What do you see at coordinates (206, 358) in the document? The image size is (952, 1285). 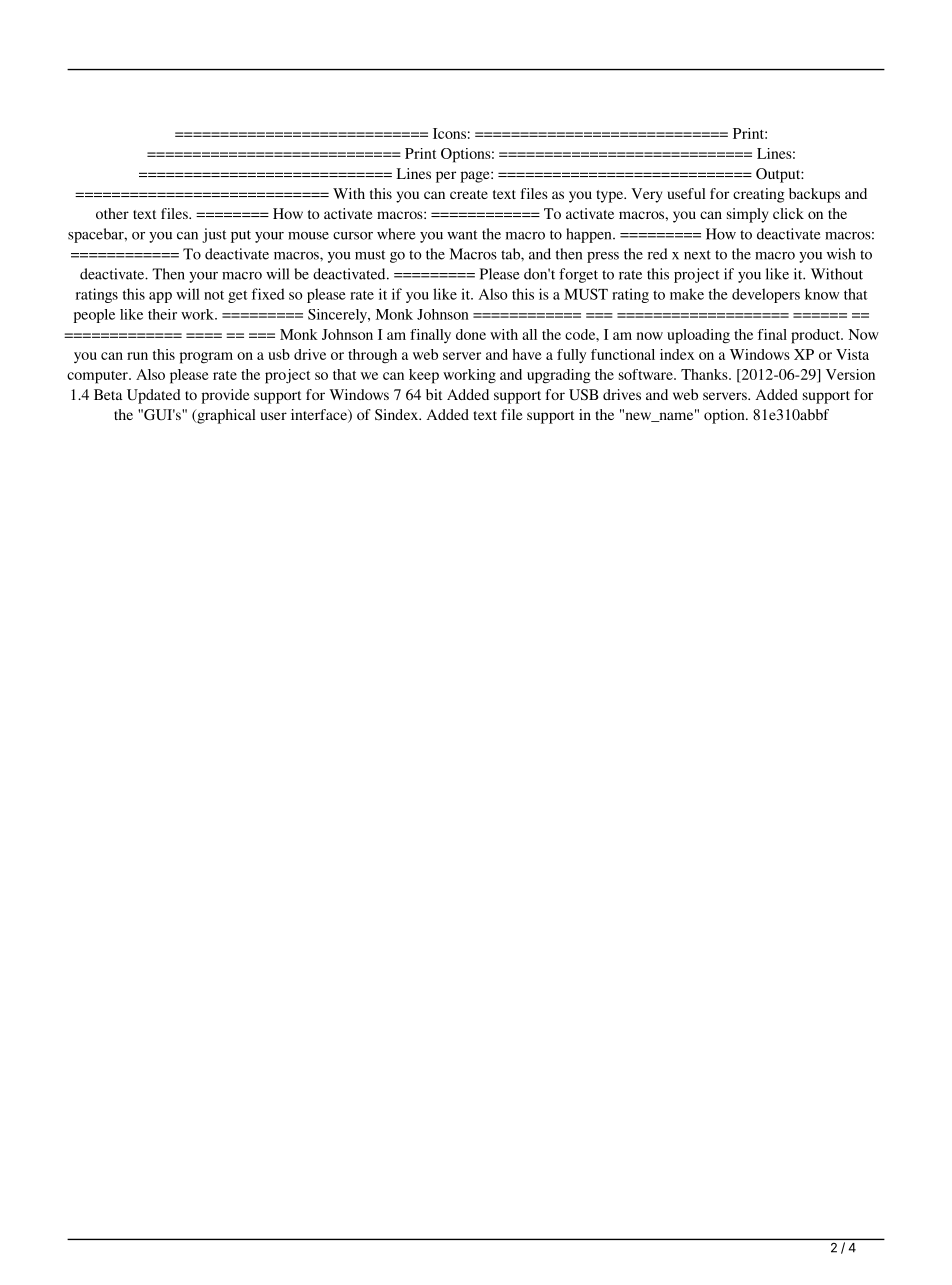 I see `program` at bounding box center [206, 358].
